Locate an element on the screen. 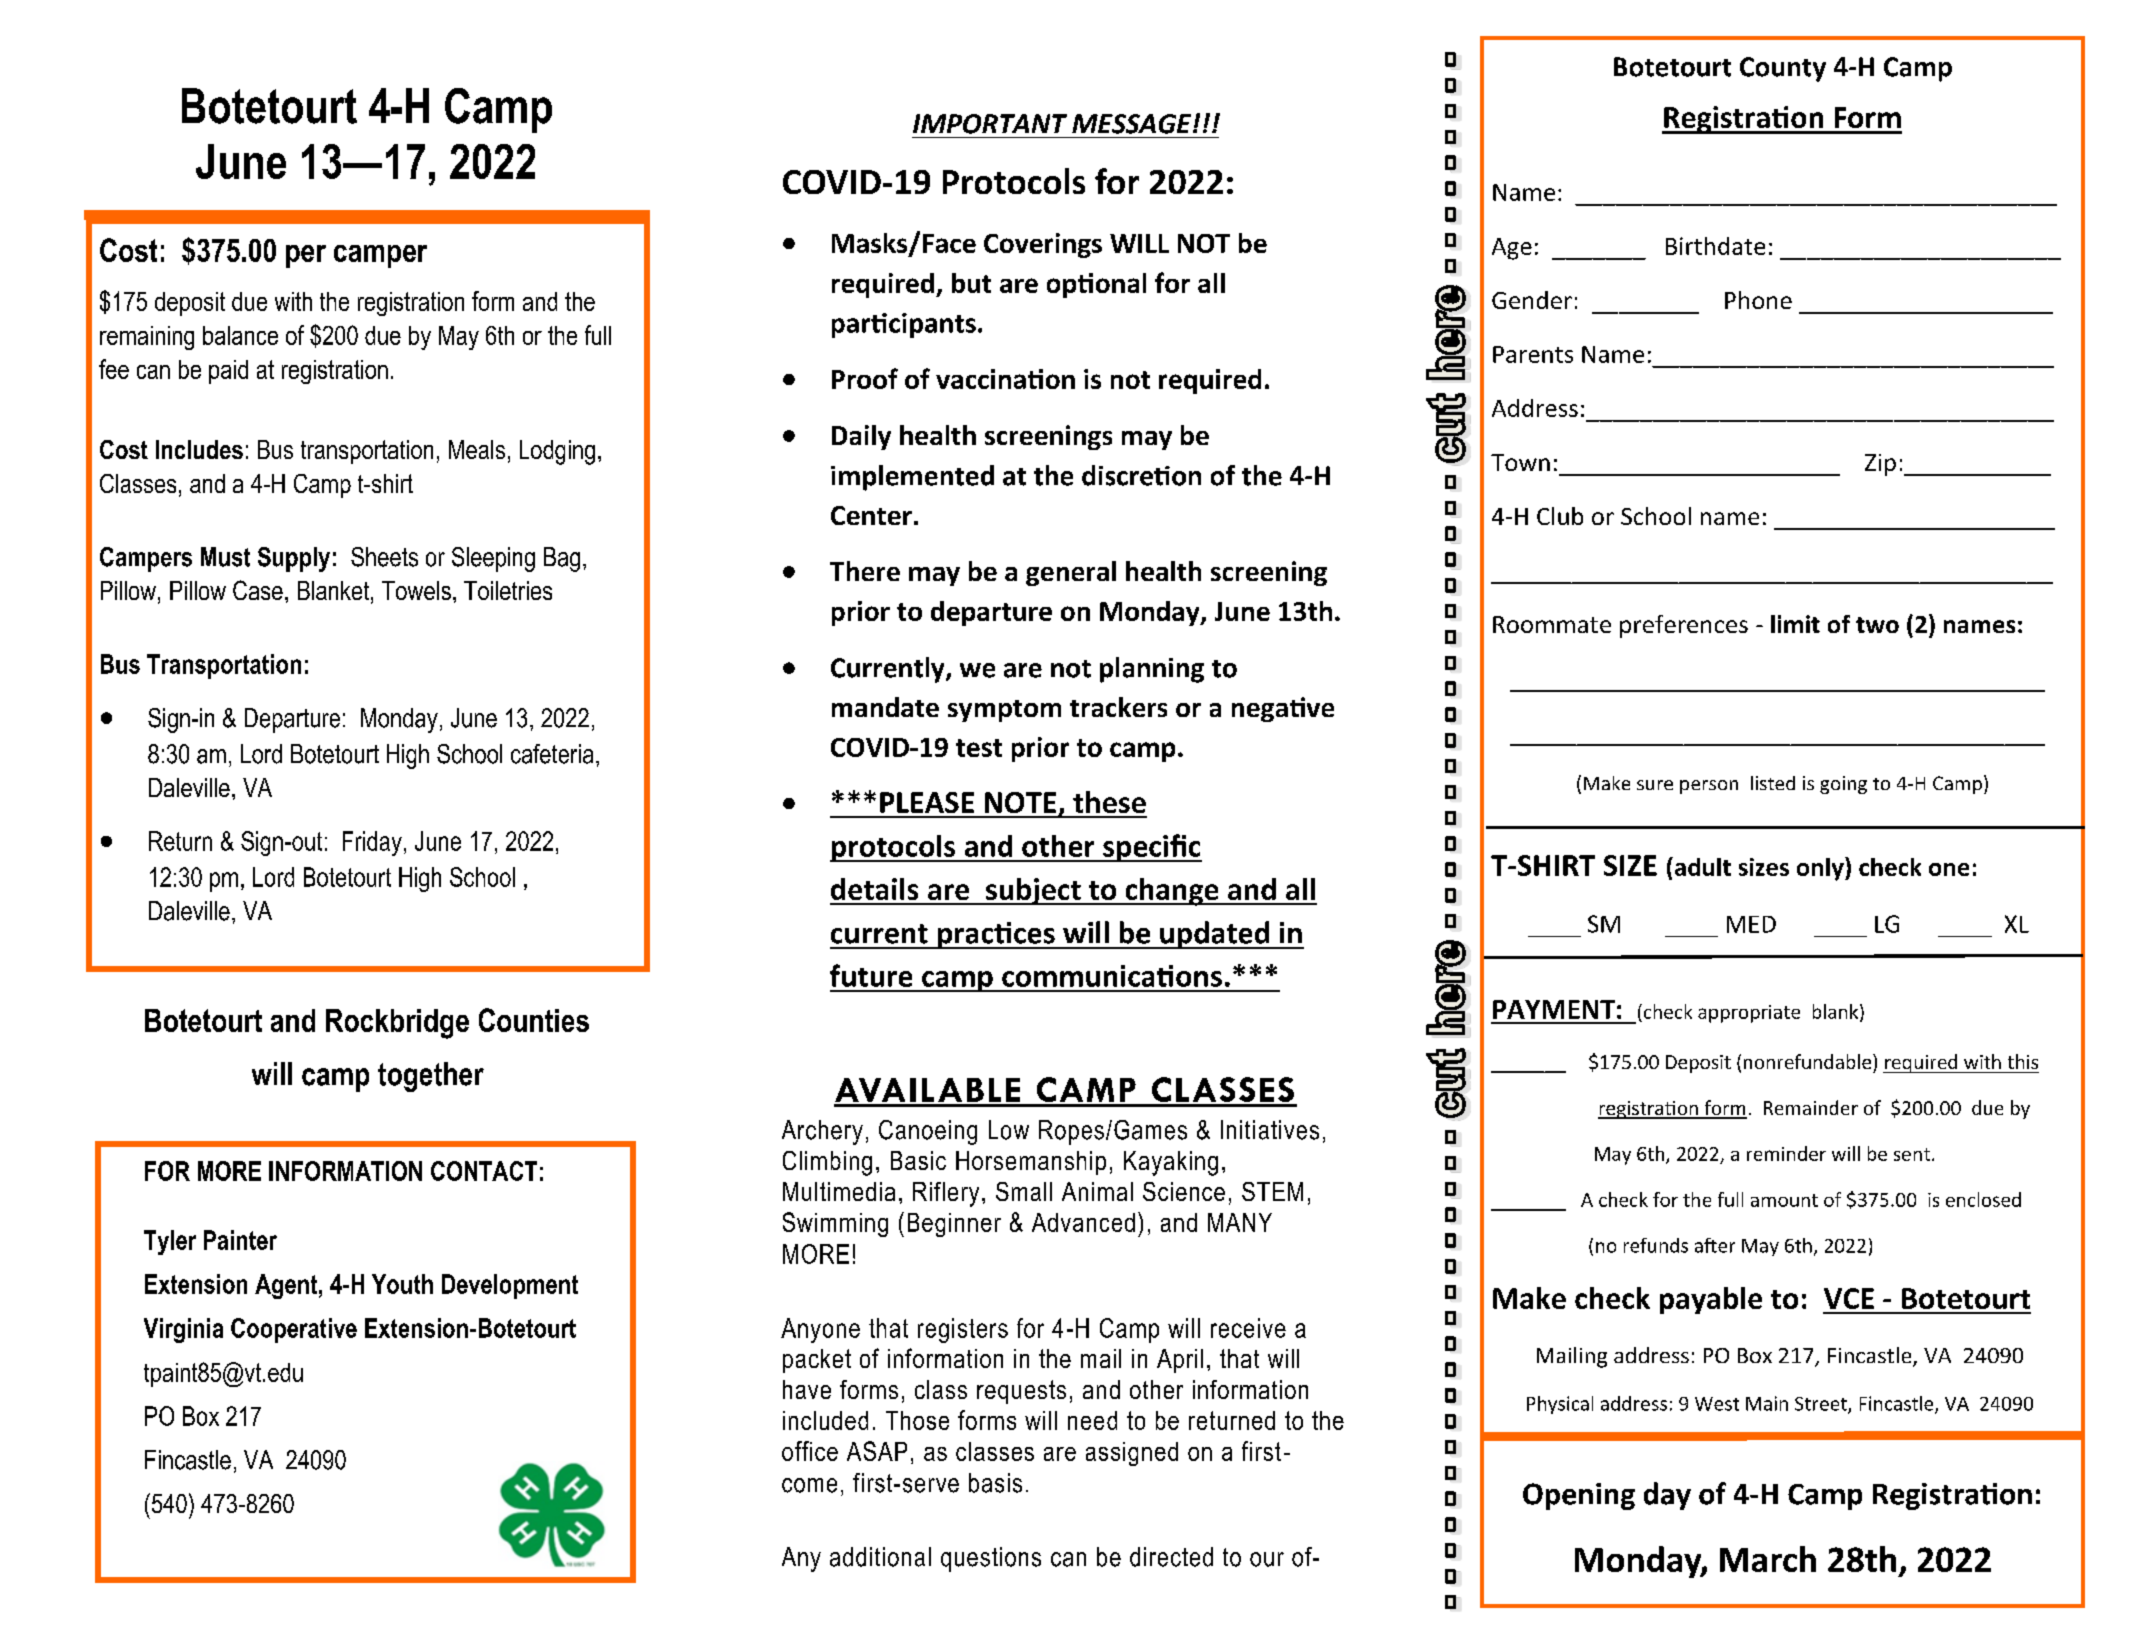  specific is located at coordinates (1151, 848).
